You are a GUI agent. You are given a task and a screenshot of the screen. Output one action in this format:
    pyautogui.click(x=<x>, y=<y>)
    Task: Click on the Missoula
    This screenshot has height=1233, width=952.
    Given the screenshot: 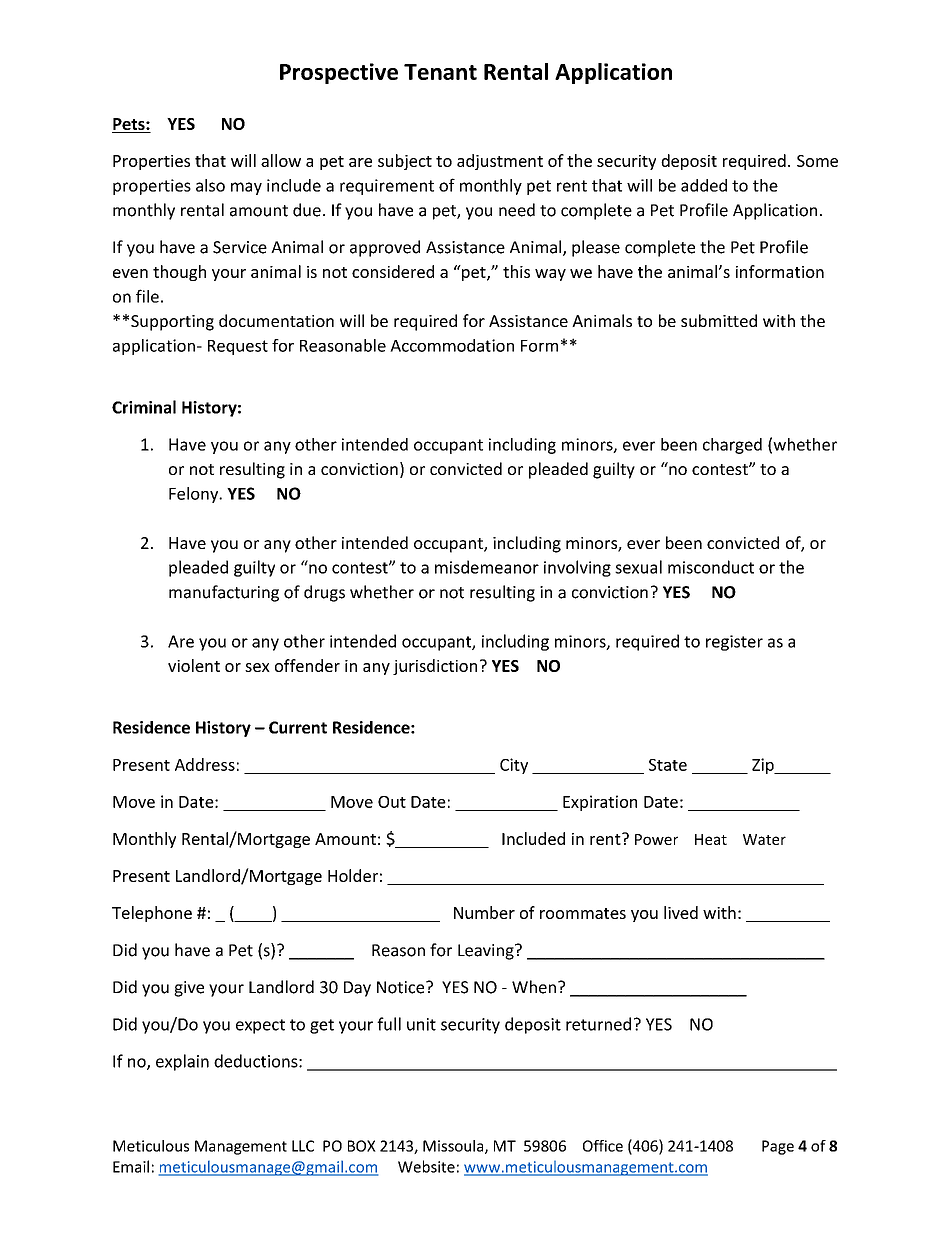 What is the action you would take?
    pyautogui.click(x=454, y=1147)
